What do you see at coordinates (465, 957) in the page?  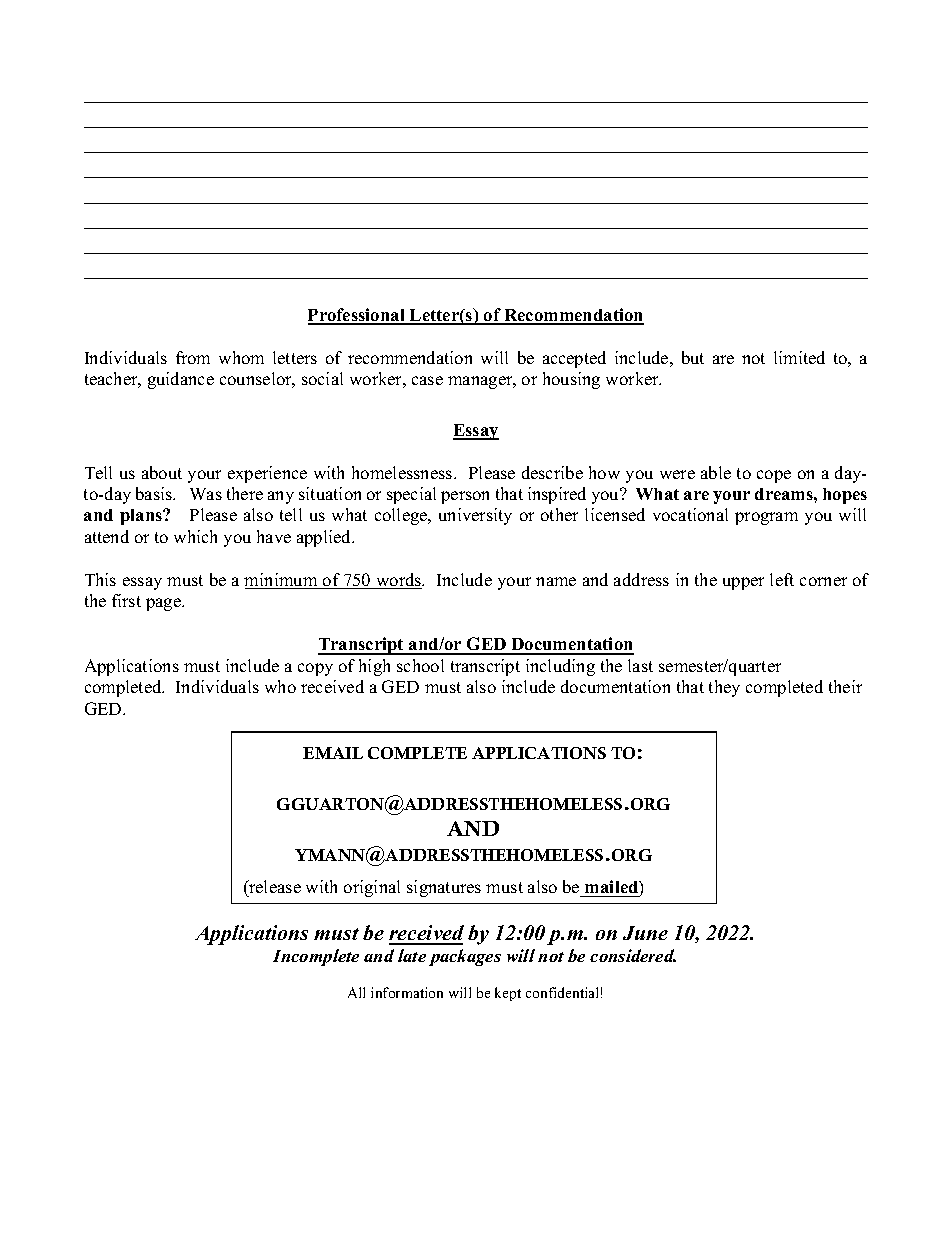 I see `packages` at bounding box center [465, 957].
